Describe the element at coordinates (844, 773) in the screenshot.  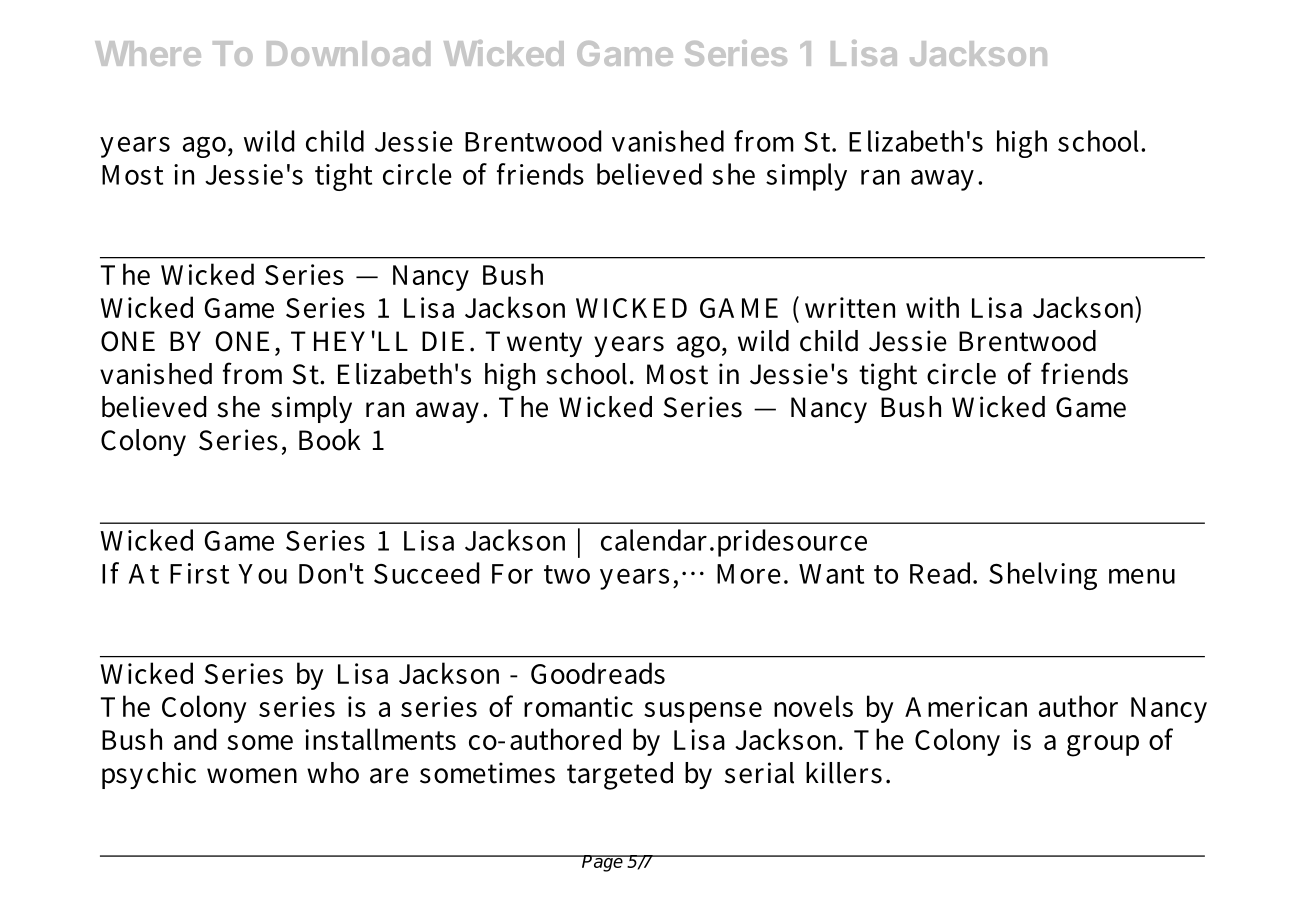
I see `killers` at that location.
